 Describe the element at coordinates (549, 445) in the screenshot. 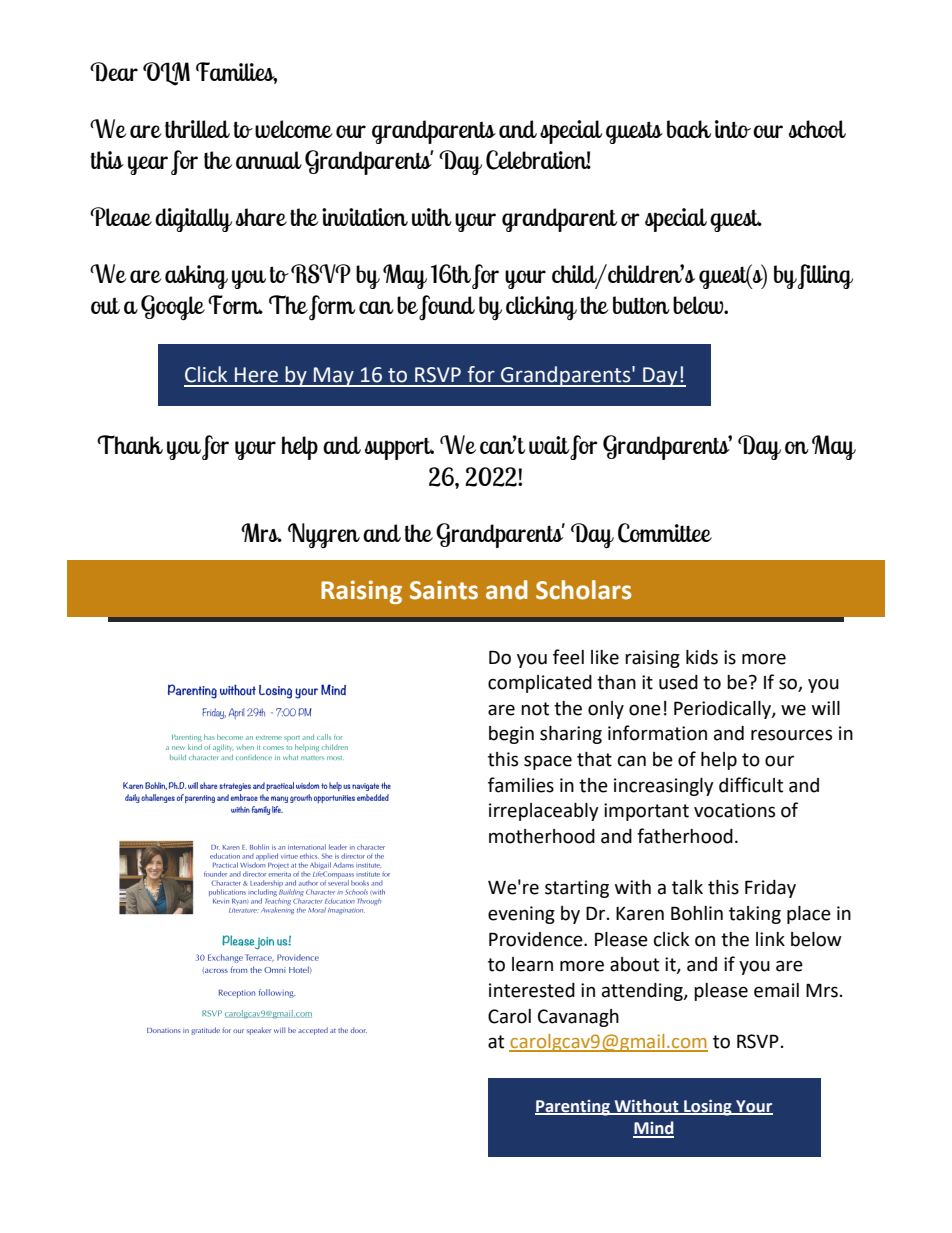

I see `wait` at that location.
